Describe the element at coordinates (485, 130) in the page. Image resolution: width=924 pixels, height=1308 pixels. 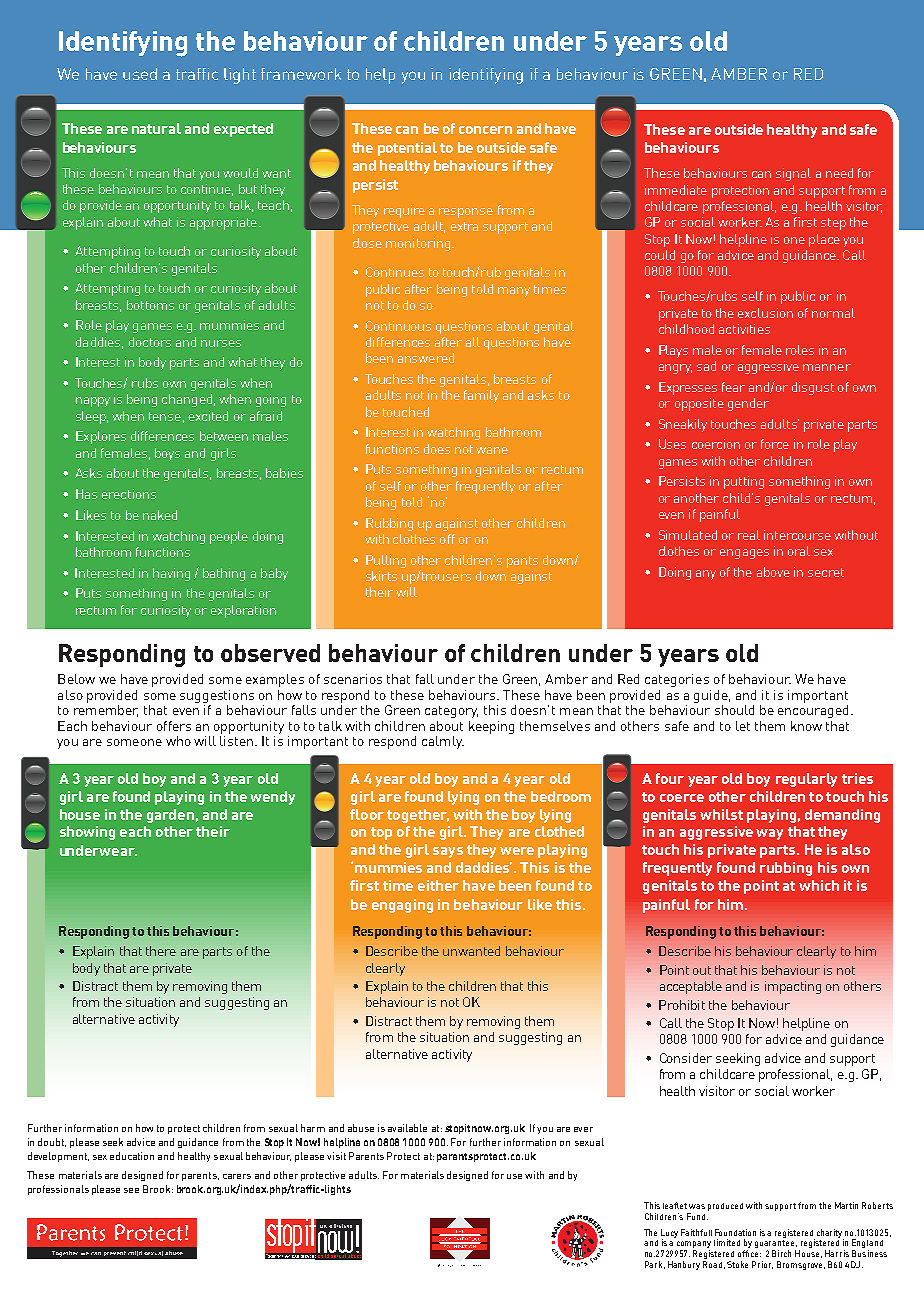
I see `concern` at that location.
